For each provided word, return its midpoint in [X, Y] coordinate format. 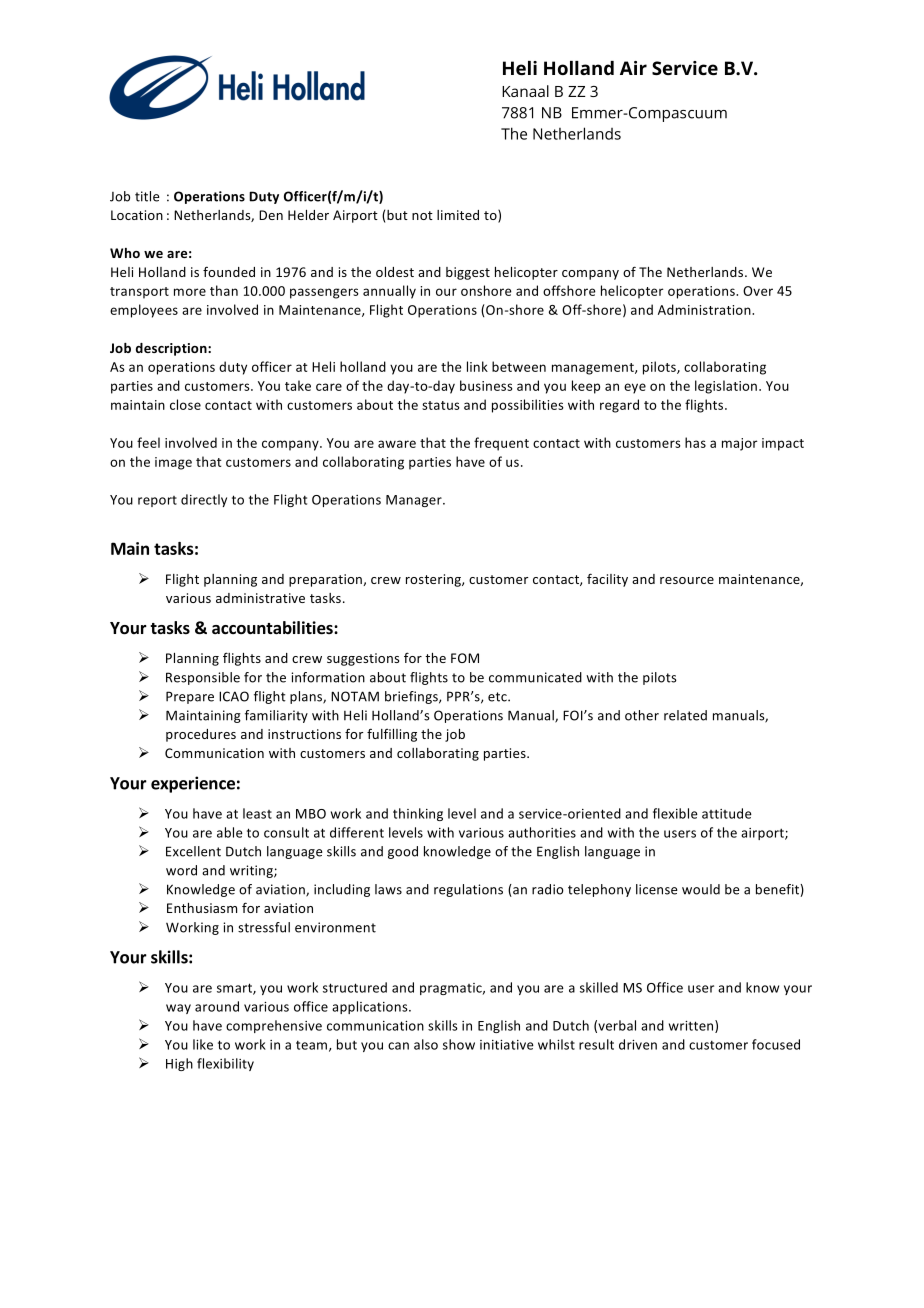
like [203, 1044]
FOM [465, 658]
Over [758, 291]
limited [458, 215]
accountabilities [273, 628]
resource [687, 580]
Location [137, 215]
